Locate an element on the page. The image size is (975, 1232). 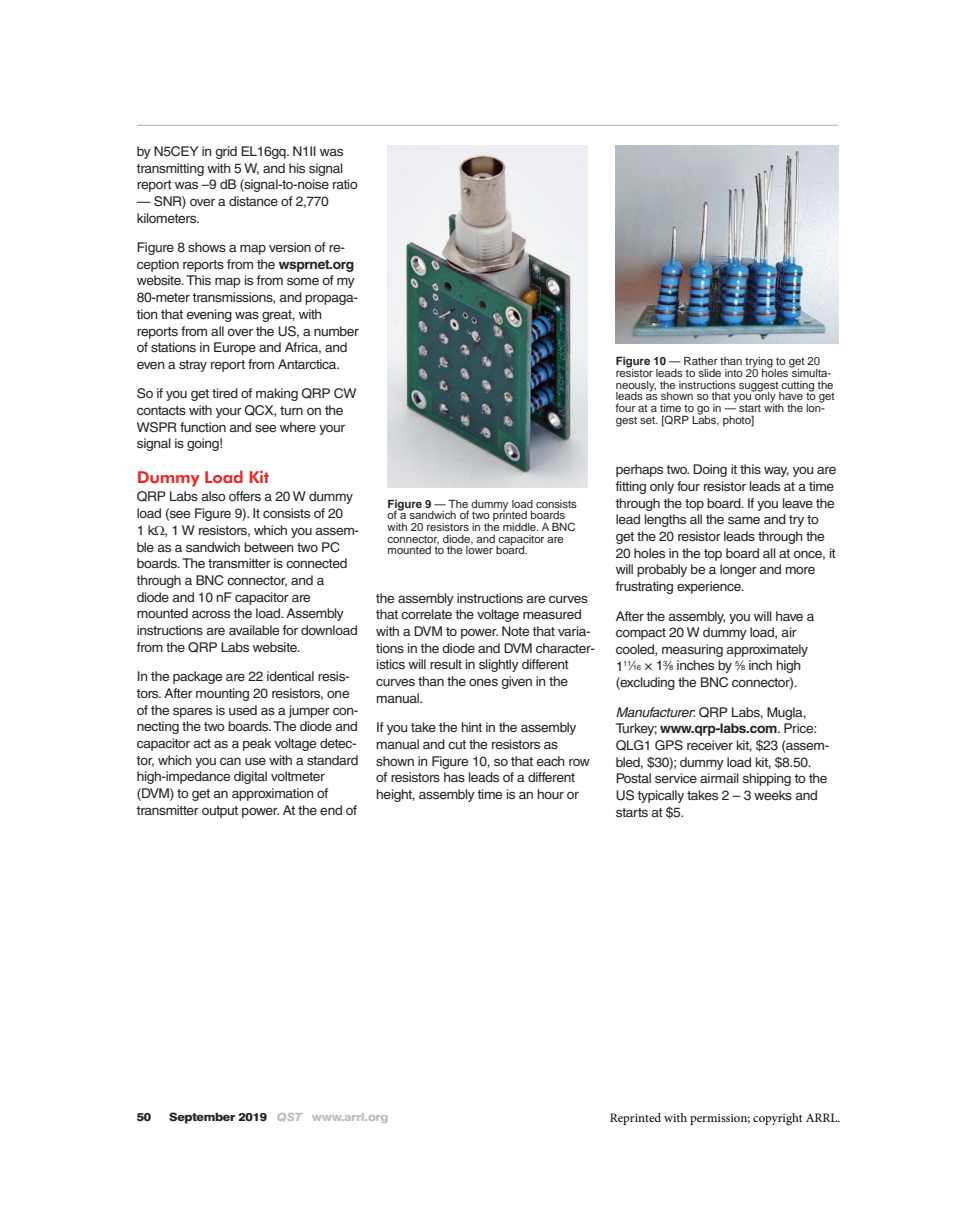
measuring is located at coordinates (692, 650).
